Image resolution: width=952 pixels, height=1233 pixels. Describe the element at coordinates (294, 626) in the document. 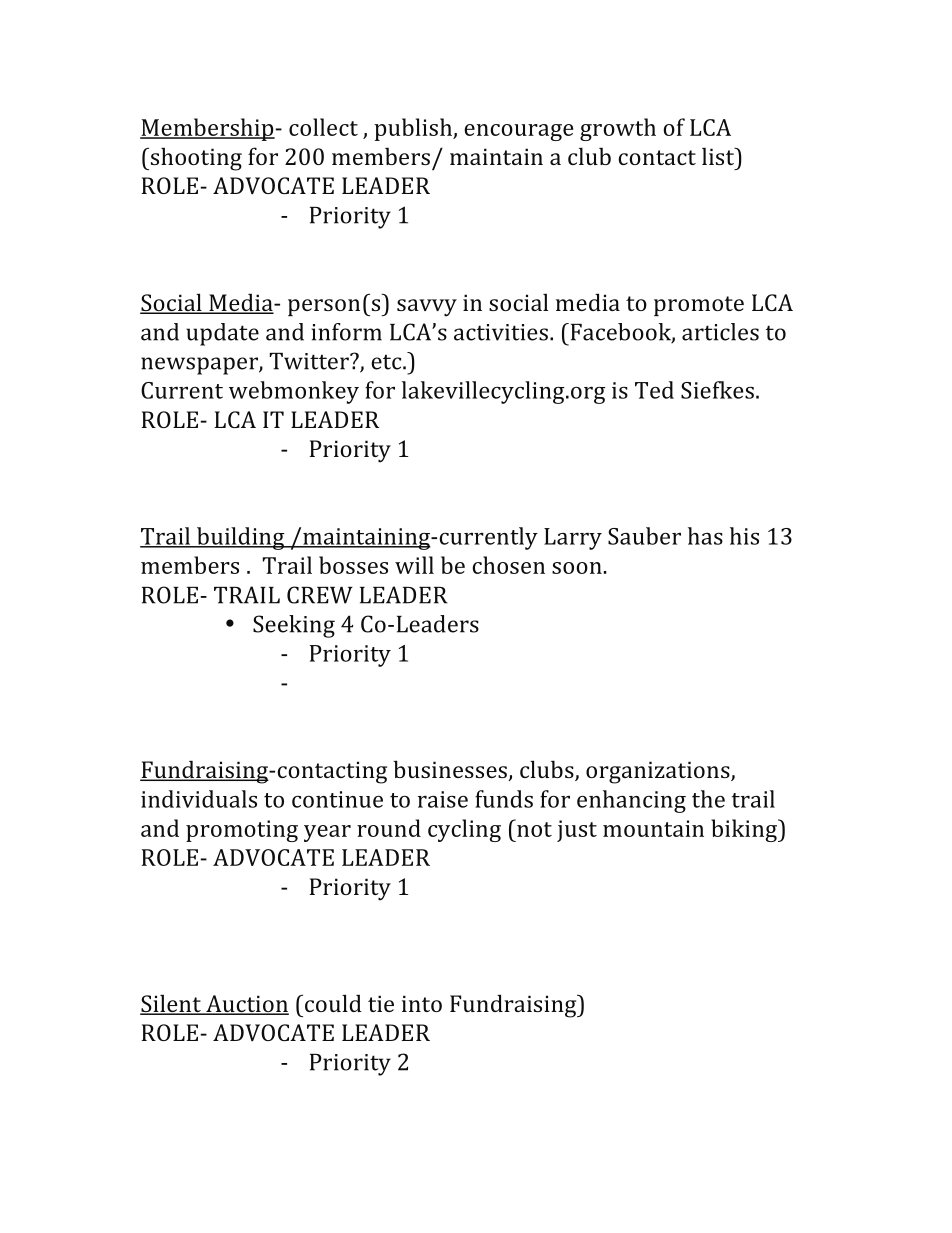

I see `Seeking` at that location.
